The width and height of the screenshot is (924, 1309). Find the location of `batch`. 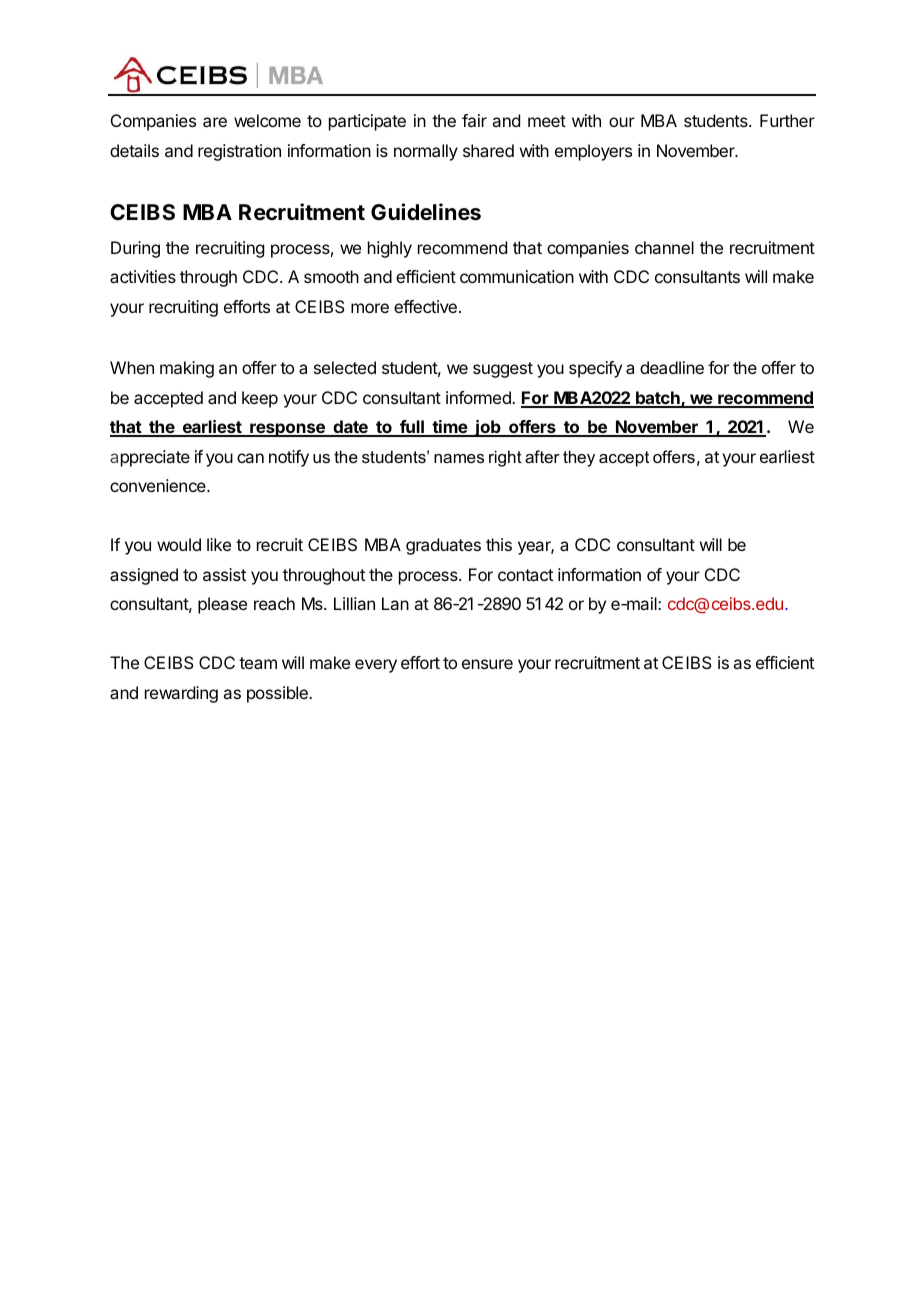

batch is located at coordinates (658, 399).
